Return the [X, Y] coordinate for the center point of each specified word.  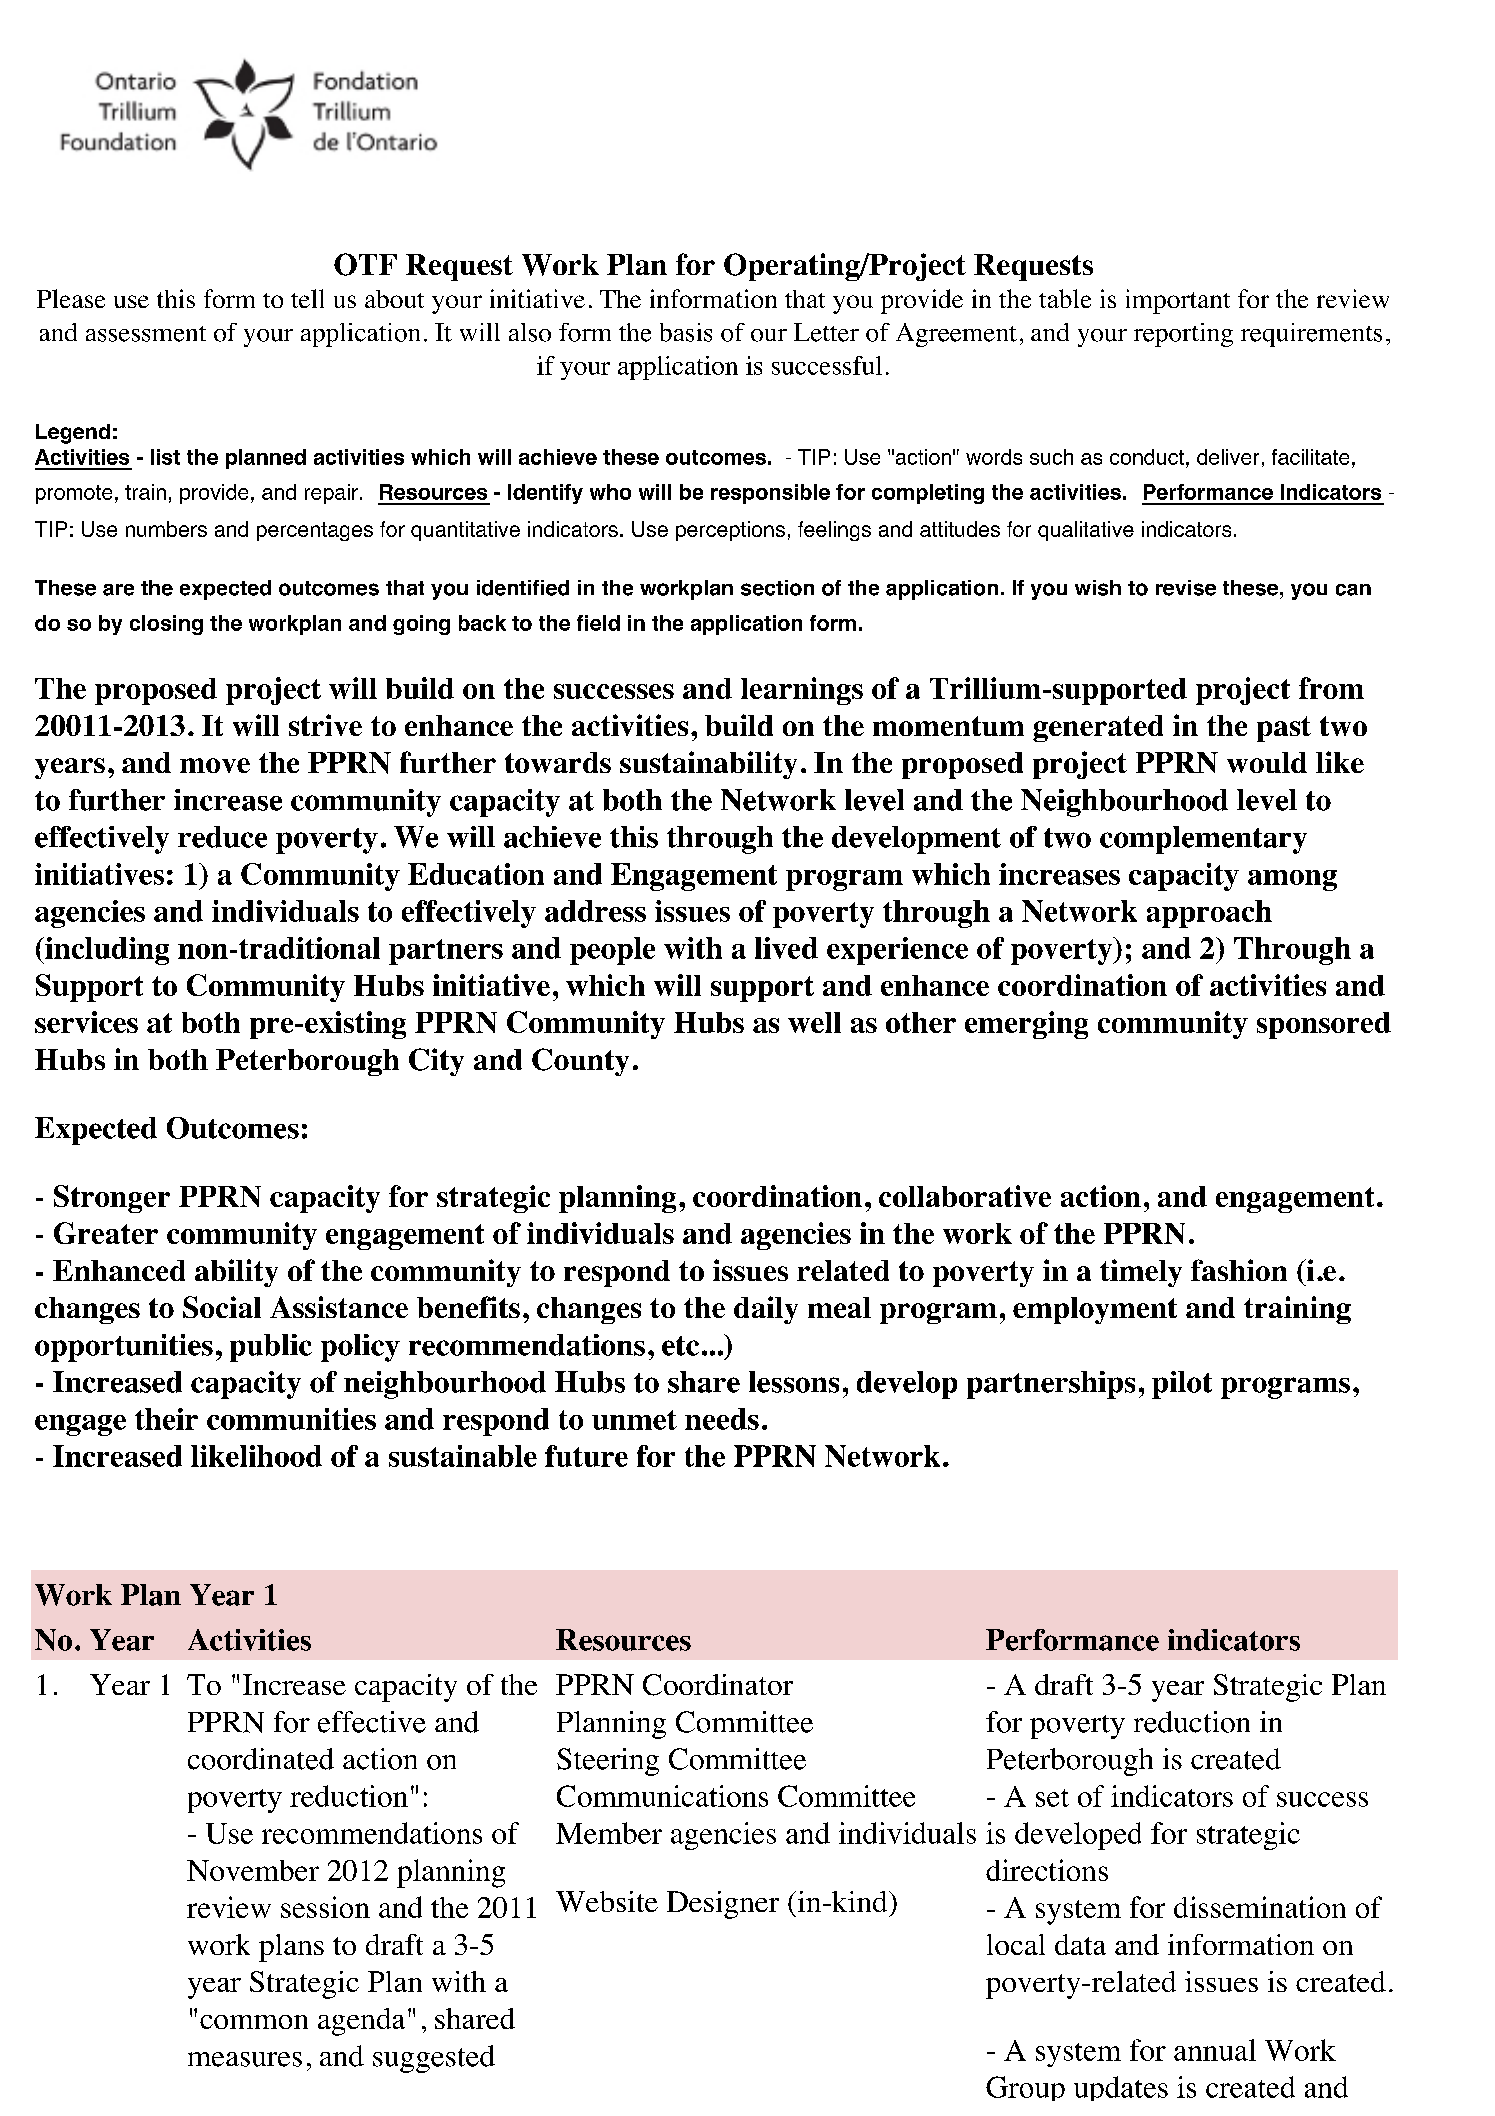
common [254, 2022]
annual [1215, 2050]
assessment [146, 334]
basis [686, 332]
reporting [1183, 335]
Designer [723, 1905]
